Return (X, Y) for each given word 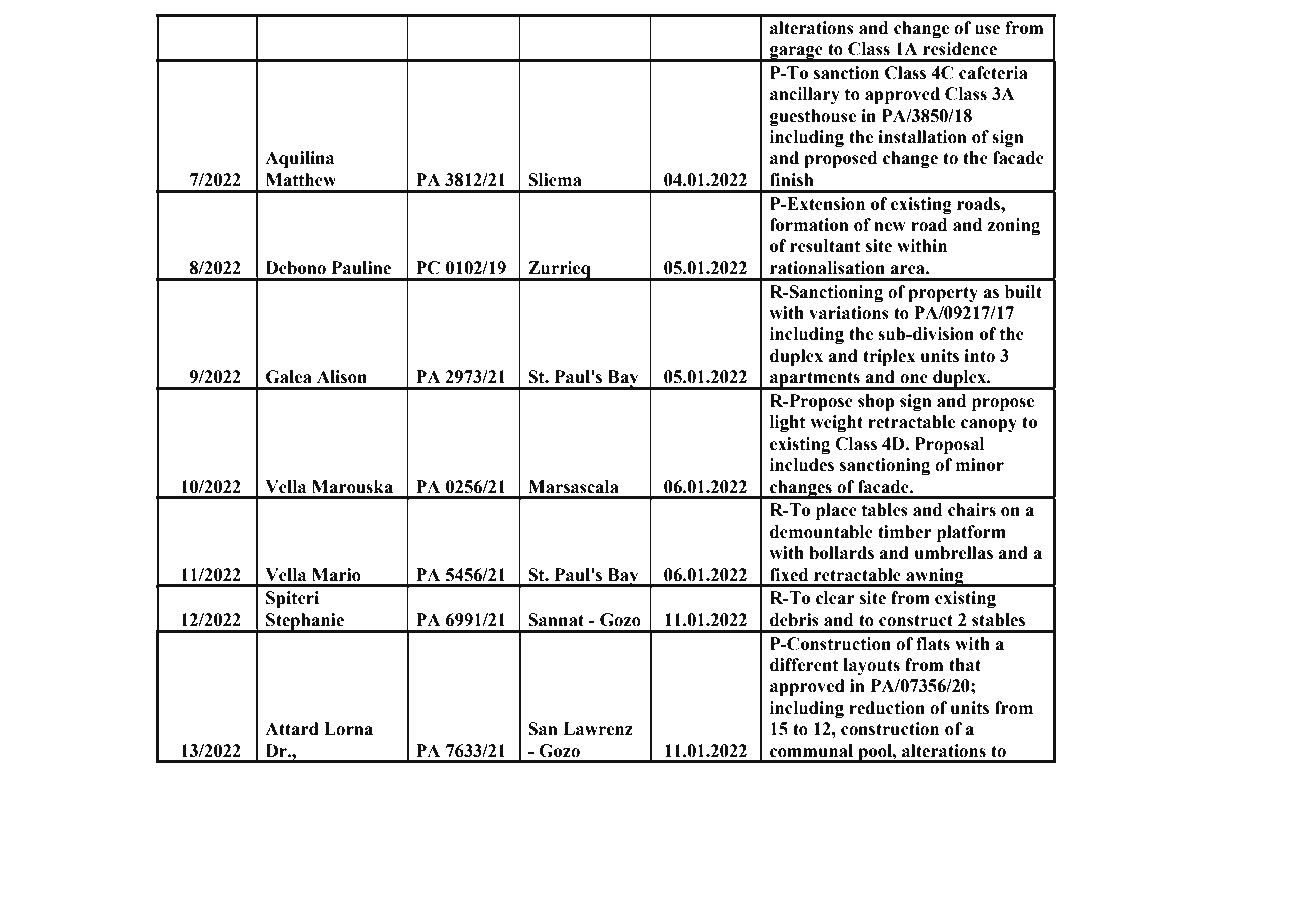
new (890, 227)
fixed (789, 575)
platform (971, 533)
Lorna (348, 729)
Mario (336, 575)
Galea (289, 377)
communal (811, 751)
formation (809, 225)
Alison (342, 377)
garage (796, 53)
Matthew (301, 180)
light (787, 423)
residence (960, 49)
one (914, 379)
